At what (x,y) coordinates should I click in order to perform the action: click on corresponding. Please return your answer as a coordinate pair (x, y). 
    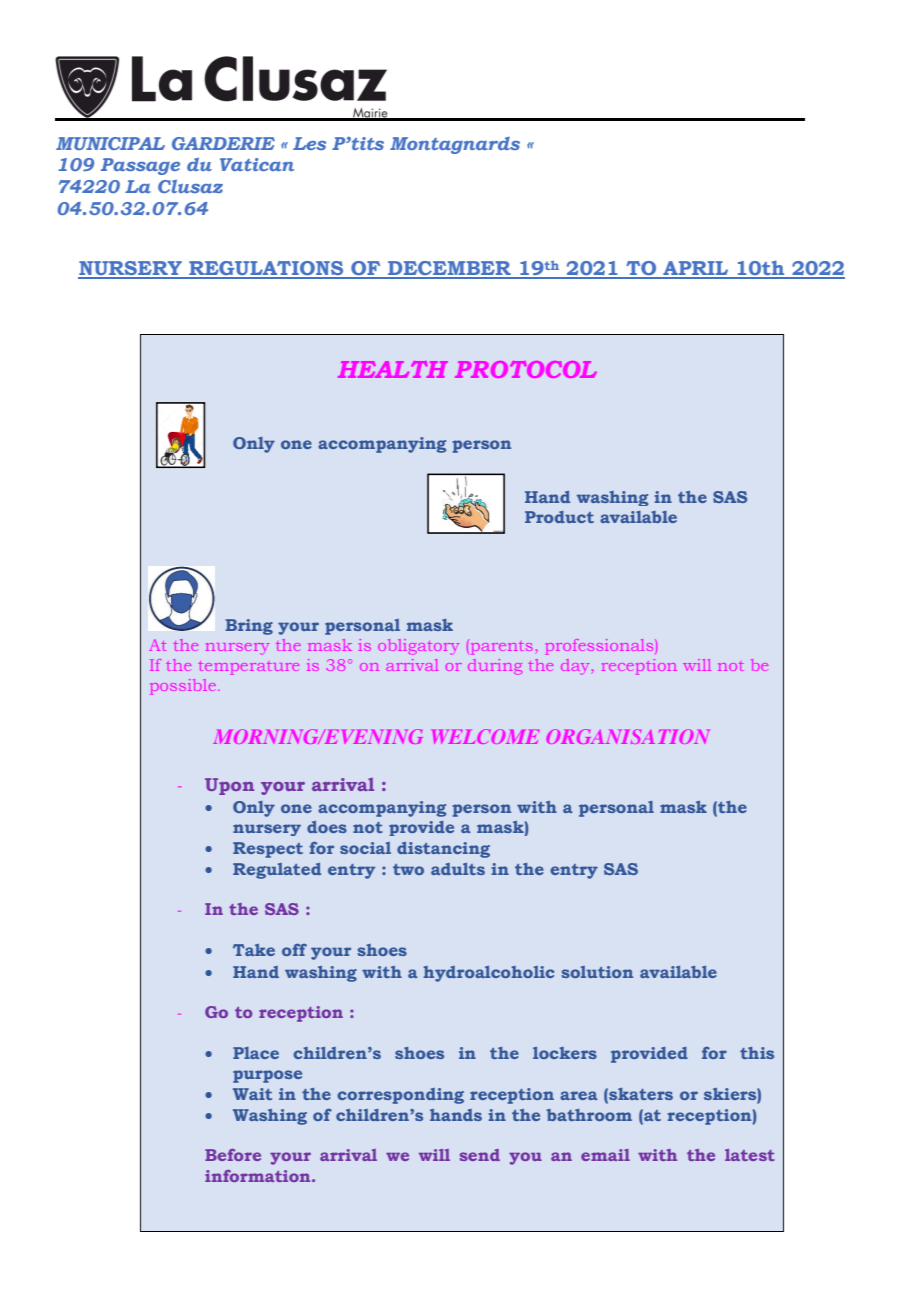
    Looking at the image, I should click on (400, 1096).
